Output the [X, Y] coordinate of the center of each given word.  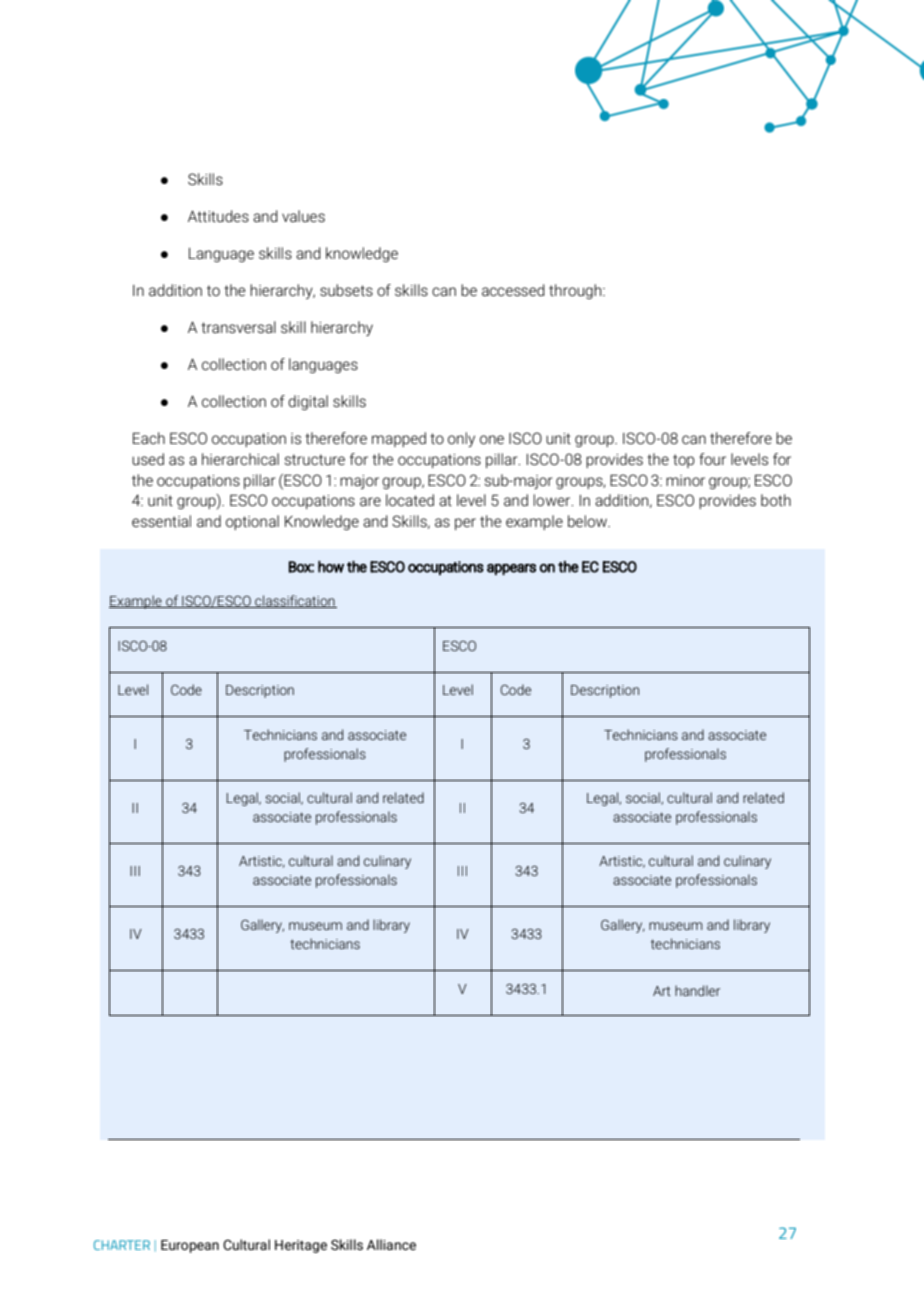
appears [511, 569]
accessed [513, 290]
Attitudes [218, 216]
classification [295, 601]
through [576, 291]
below [588, 521]
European [190, 1246]
